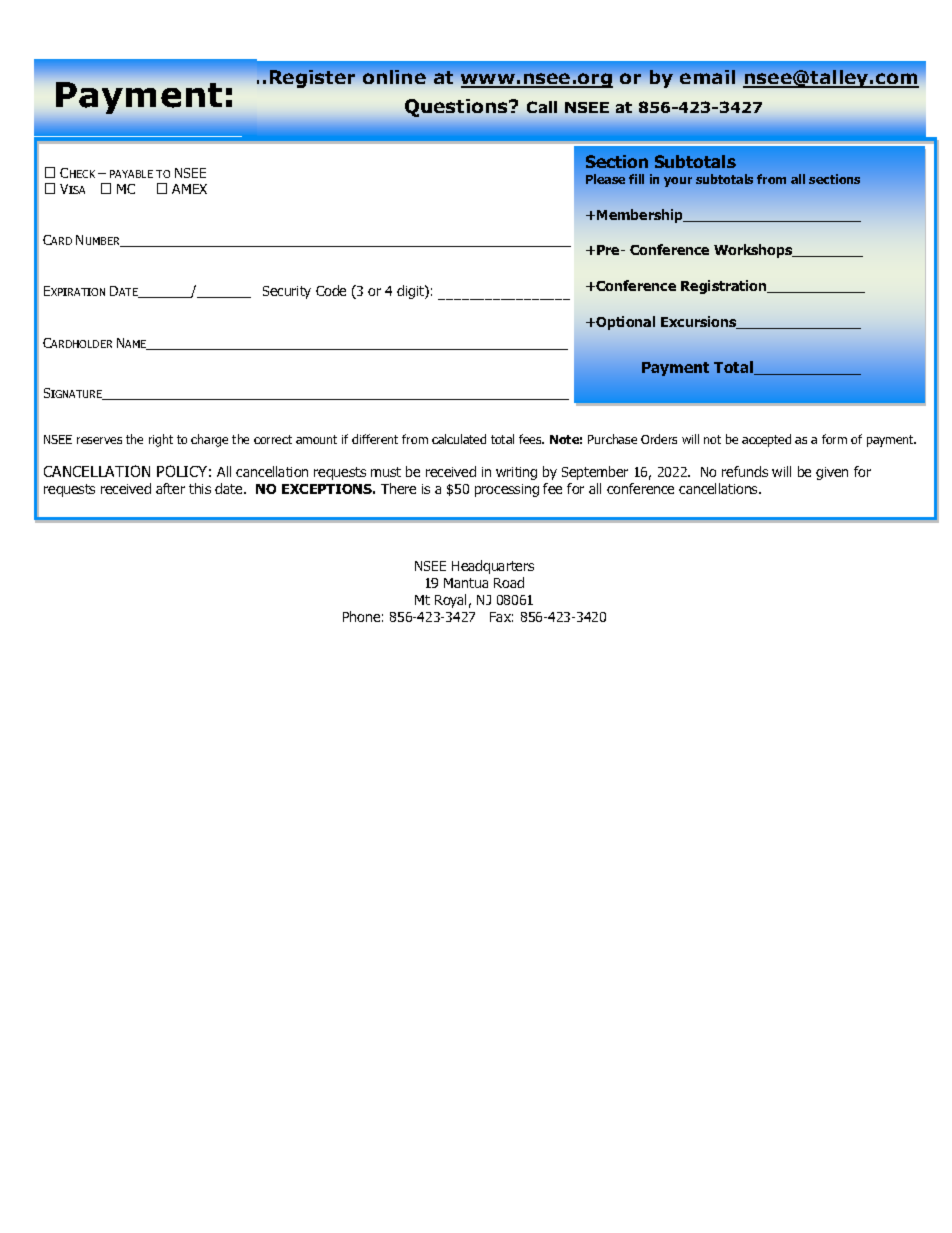 Image resolution: width=952 pixels, height=1233 pixels. I want to click on this, so click(200, 488).
